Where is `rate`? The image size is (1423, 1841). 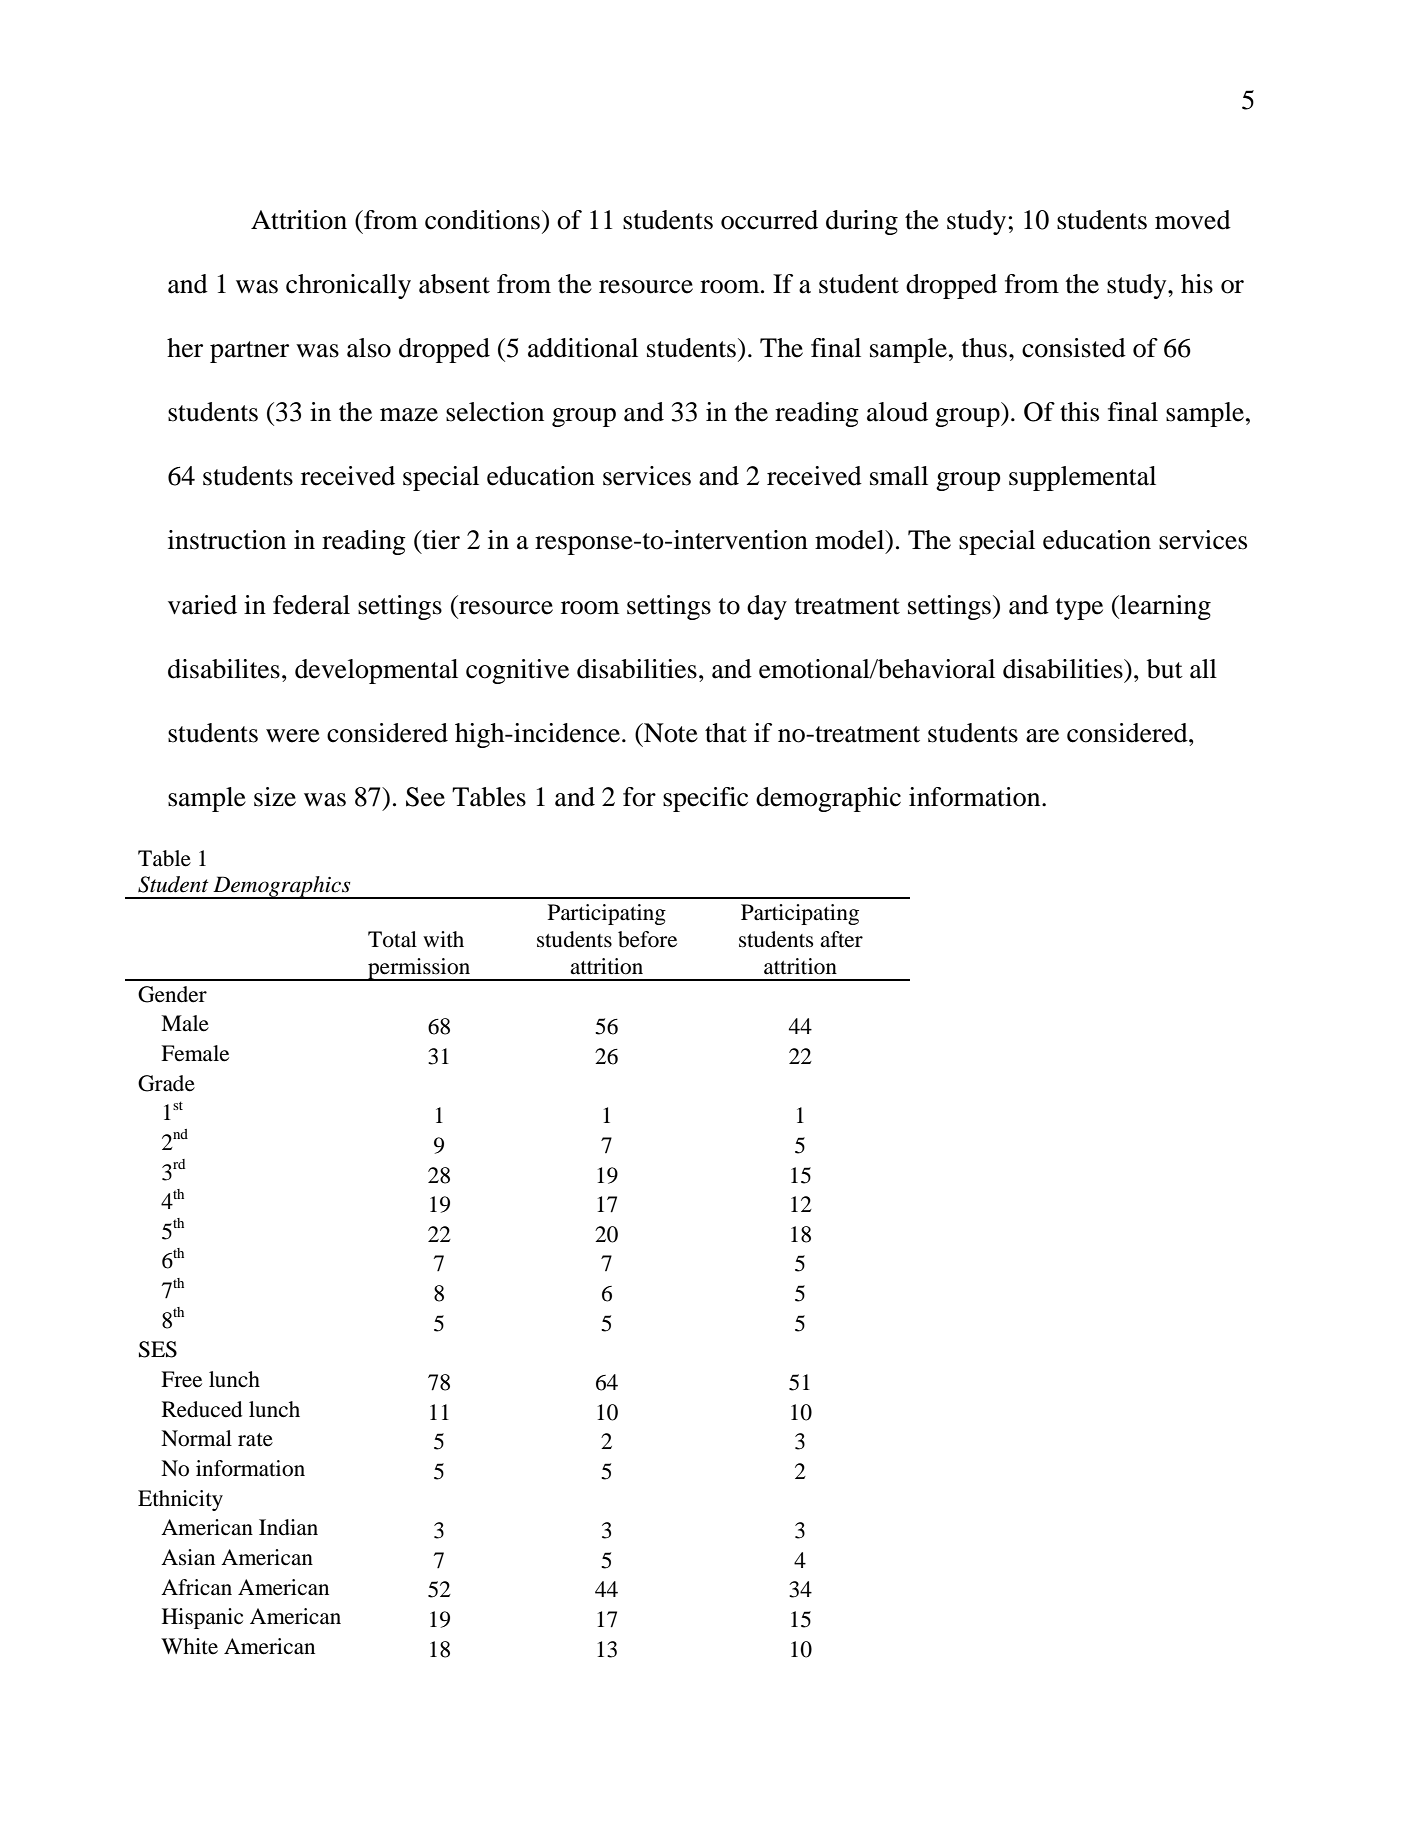 rate is located at coordinates (255, 1440).
